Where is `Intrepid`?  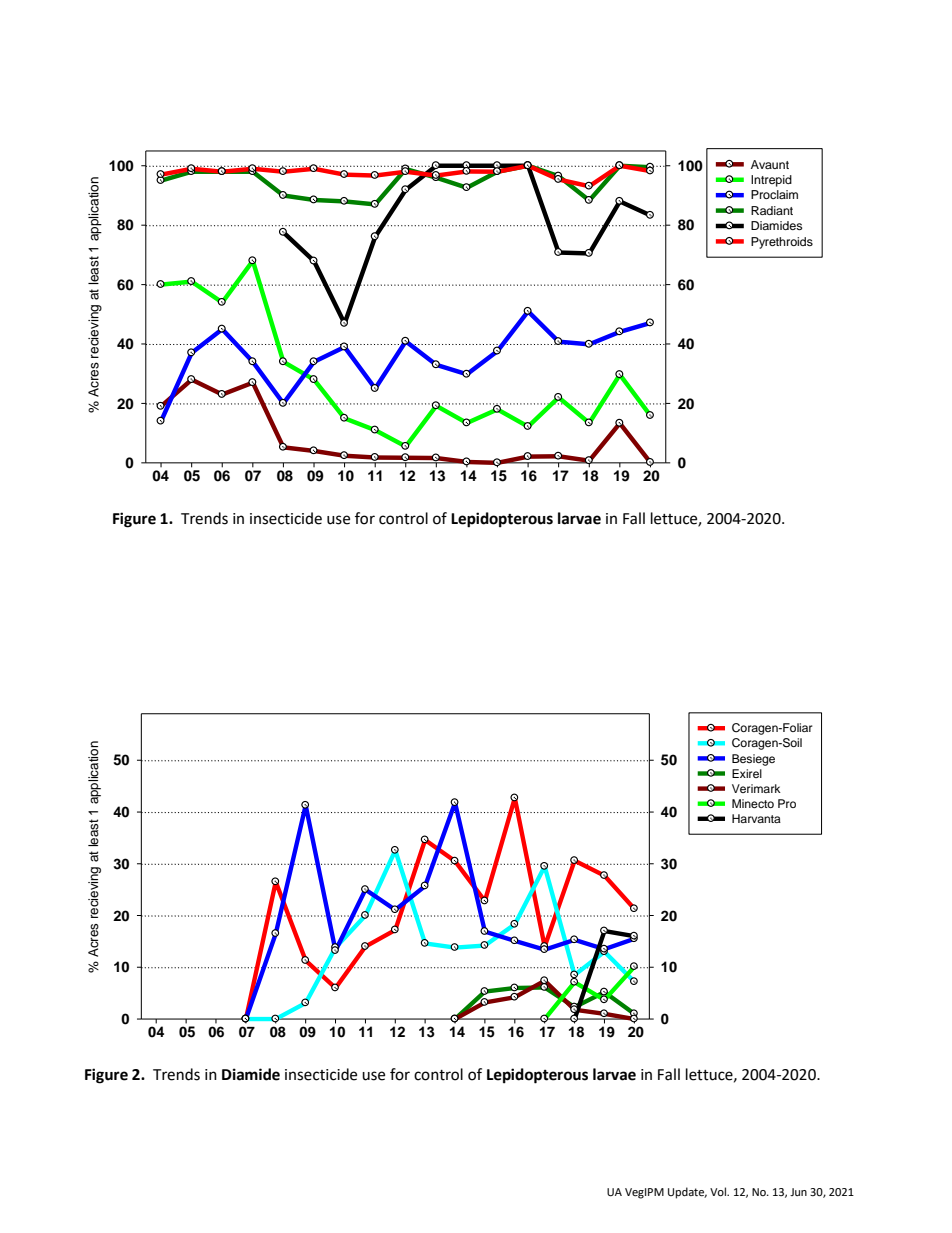
Intrepid is located at coordinates (771, 181).
